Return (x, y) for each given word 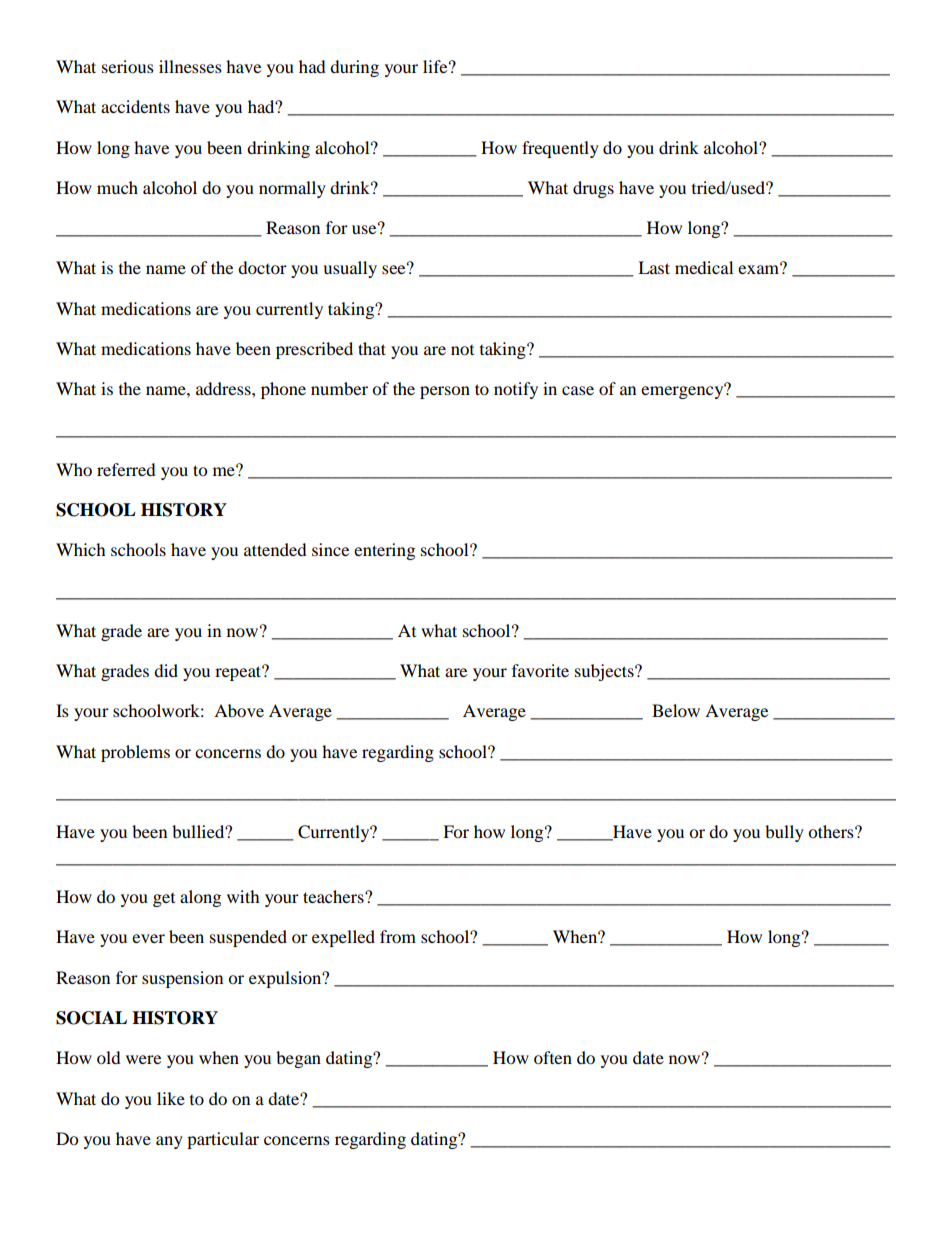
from (398, 936)
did (166, 670)
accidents (135, 106)
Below (676, 710)
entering (384, 551)
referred (126, 469)
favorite (540, 670)
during (354, 68)
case (578, 390)
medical (704, 267)
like (171, 1098)
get (164, 900)
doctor (262, 267)
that (372, 348)
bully (784, 833)
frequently (560, 149)
